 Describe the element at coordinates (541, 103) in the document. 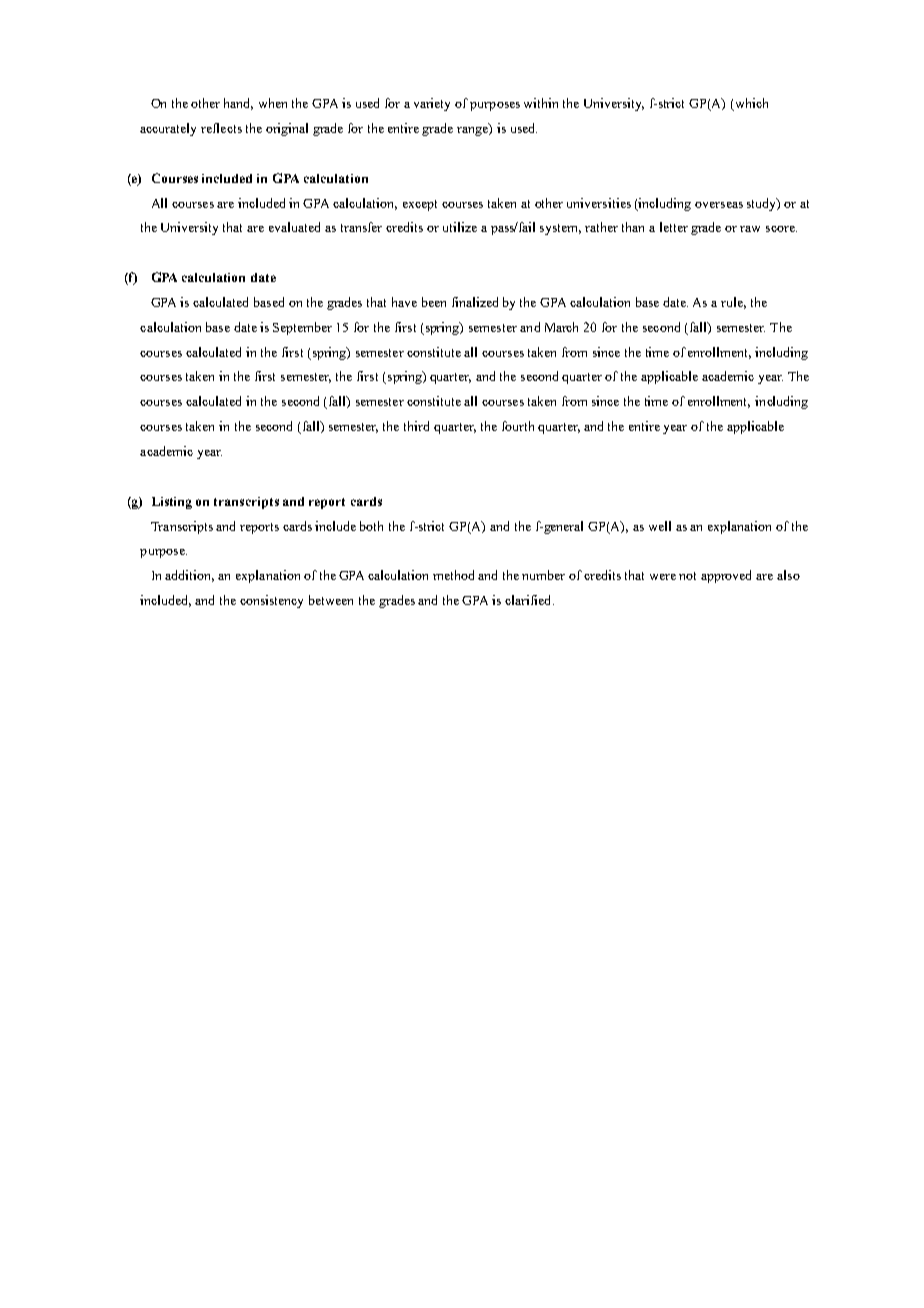

I see `within` at that location.
